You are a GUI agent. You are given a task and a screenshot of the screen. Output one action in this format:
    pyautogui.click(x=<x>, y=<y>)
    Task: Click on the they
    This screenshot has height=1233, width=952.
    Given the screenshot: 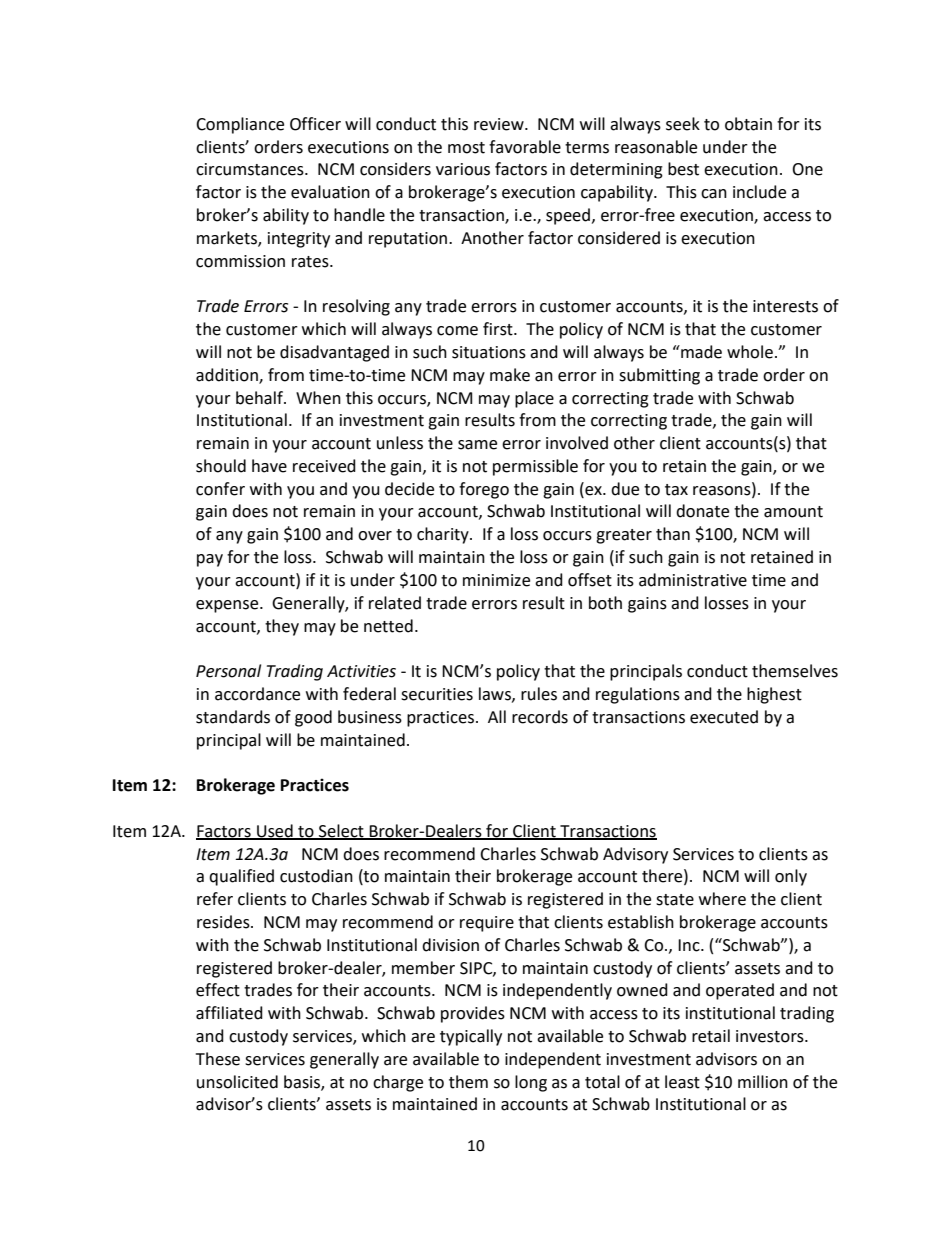 What is the action you would take?
    pyautogui.click(x=282, y=627)
